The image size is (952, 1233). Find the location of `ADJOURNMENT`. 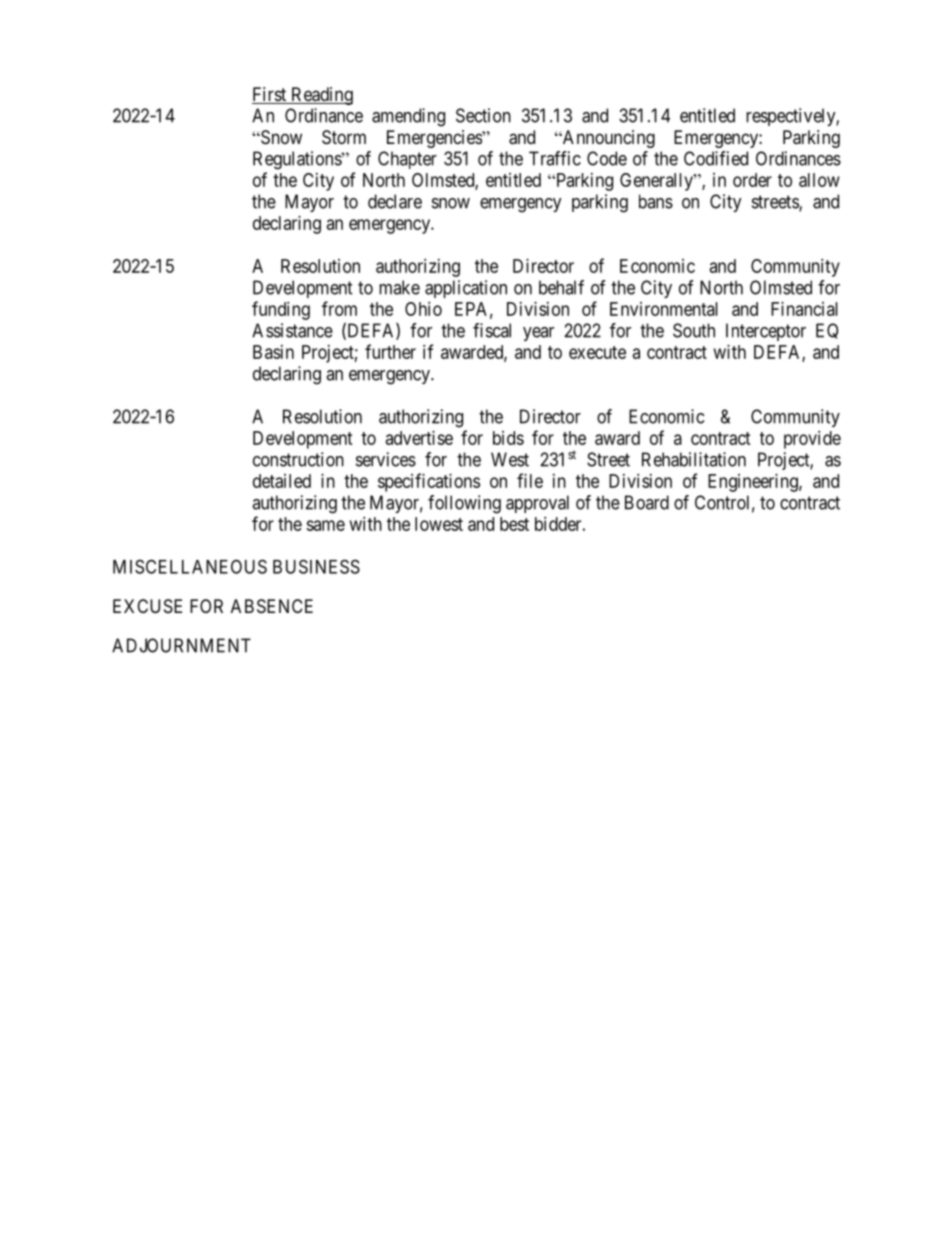

ADJOURNMENT is located at coordinates (181, 645).
